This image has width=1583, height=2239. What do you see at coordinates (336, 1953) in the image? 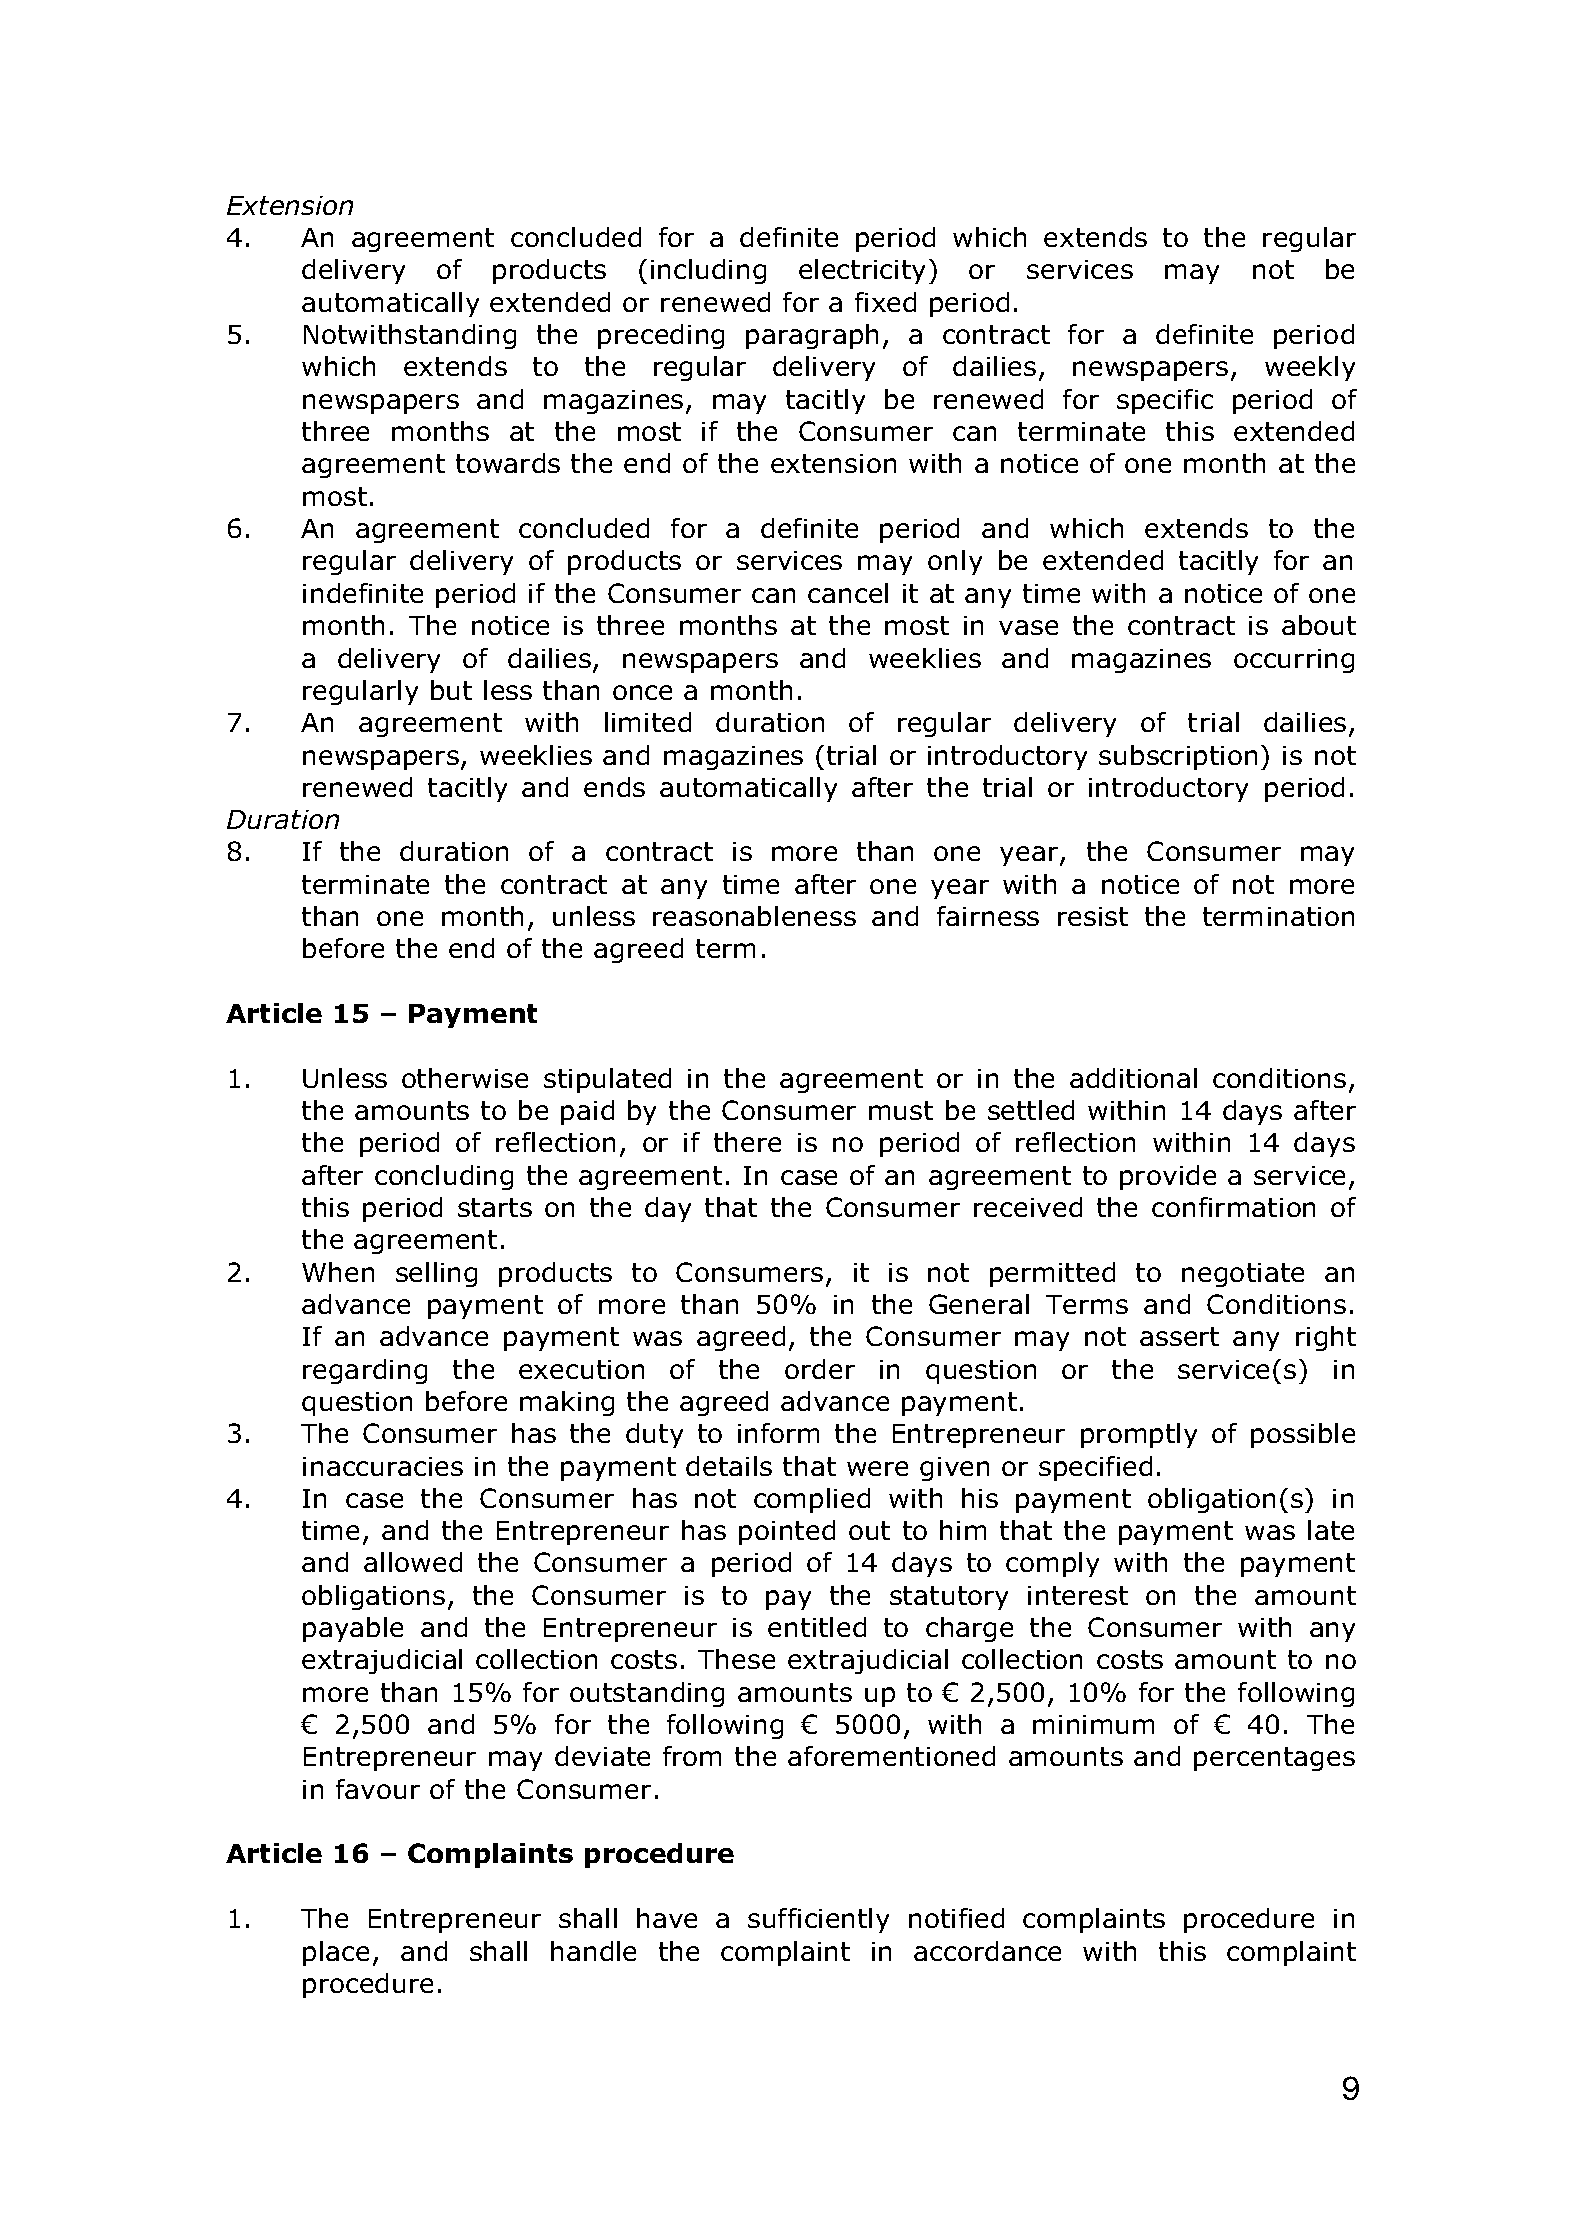
I see `place` at bounding box center [336, 1953].
